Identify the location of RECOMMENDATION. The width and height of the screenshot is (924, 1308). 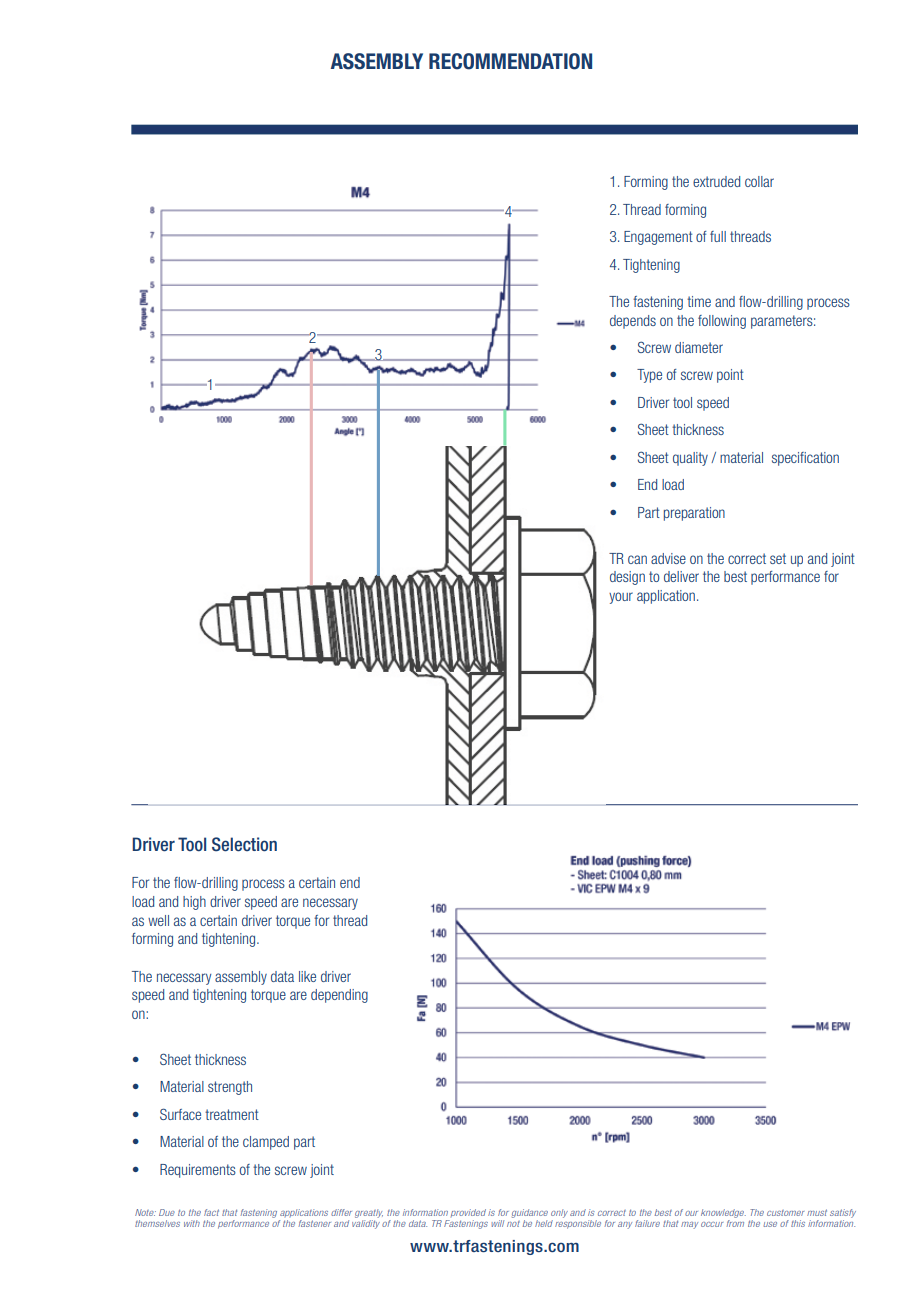
(510, 61).
